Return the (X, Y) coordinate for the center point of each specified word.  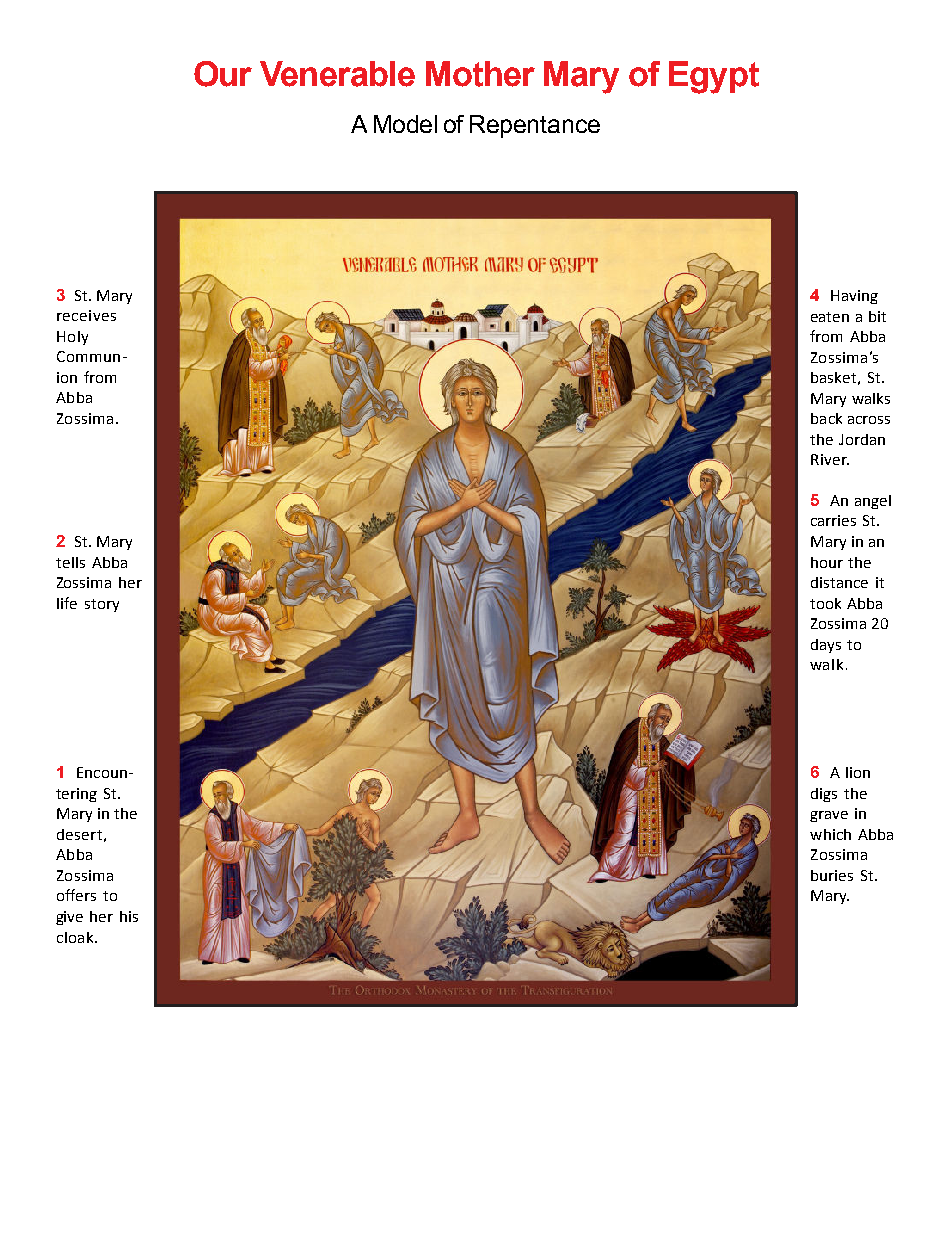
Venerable (337, 74)
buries (832, 875)
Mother (480, 74)
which (830, 834)
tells (70, 562)
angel (873, 502)
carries (833, 520)
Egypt (714, 77)
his (129, 916)
